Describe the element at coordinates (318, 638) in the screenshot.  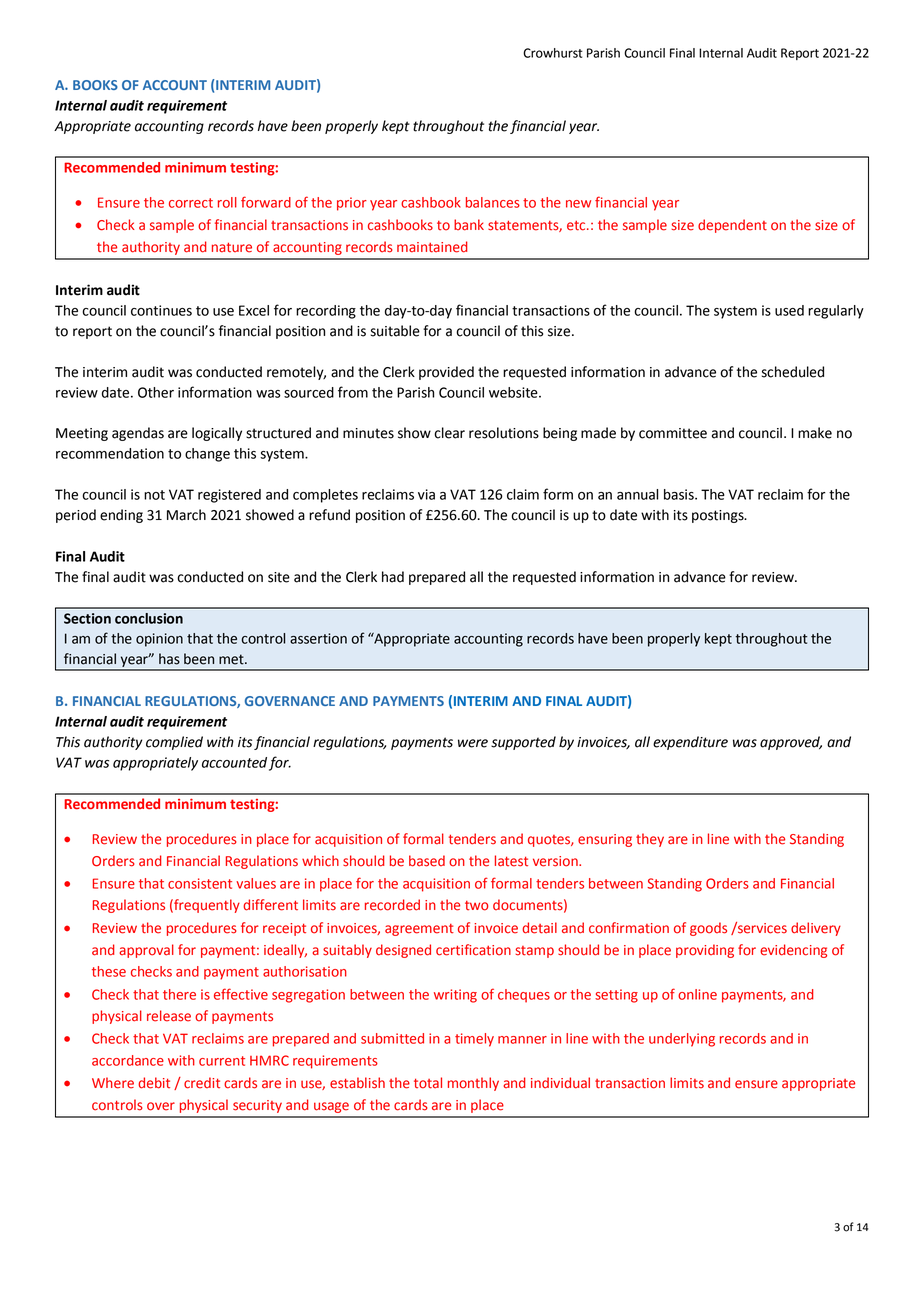
I see `assertion` at that location.
